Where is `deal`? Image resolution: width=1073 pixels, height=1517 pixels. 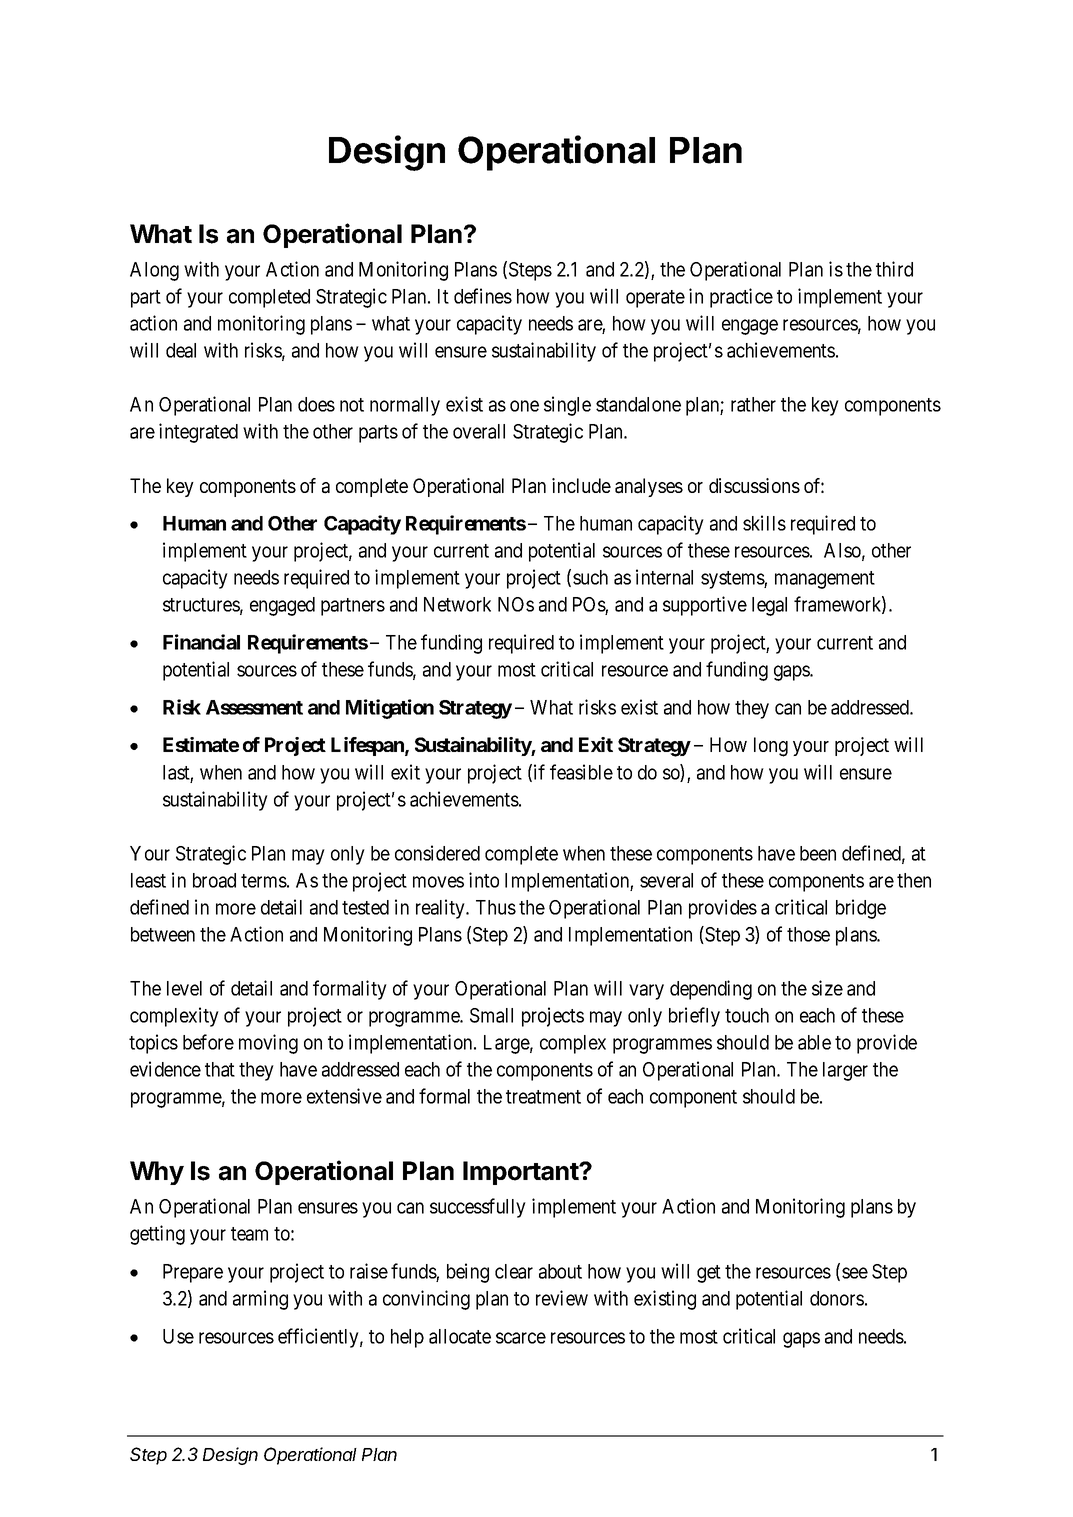
deal is located at coordinates (181, 350).
